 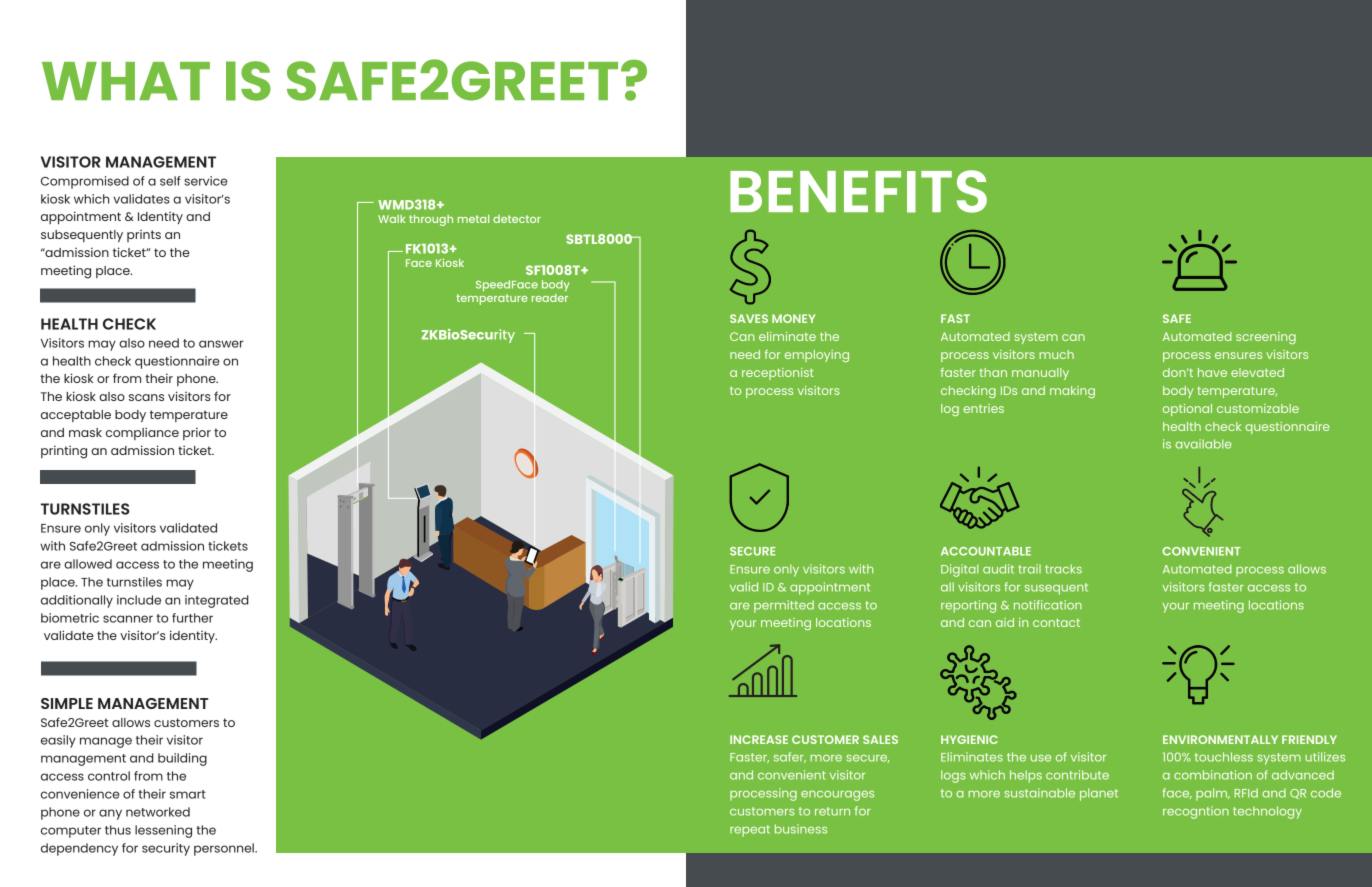 I want to click on BENEFITS, so click(x=858, y=191).
